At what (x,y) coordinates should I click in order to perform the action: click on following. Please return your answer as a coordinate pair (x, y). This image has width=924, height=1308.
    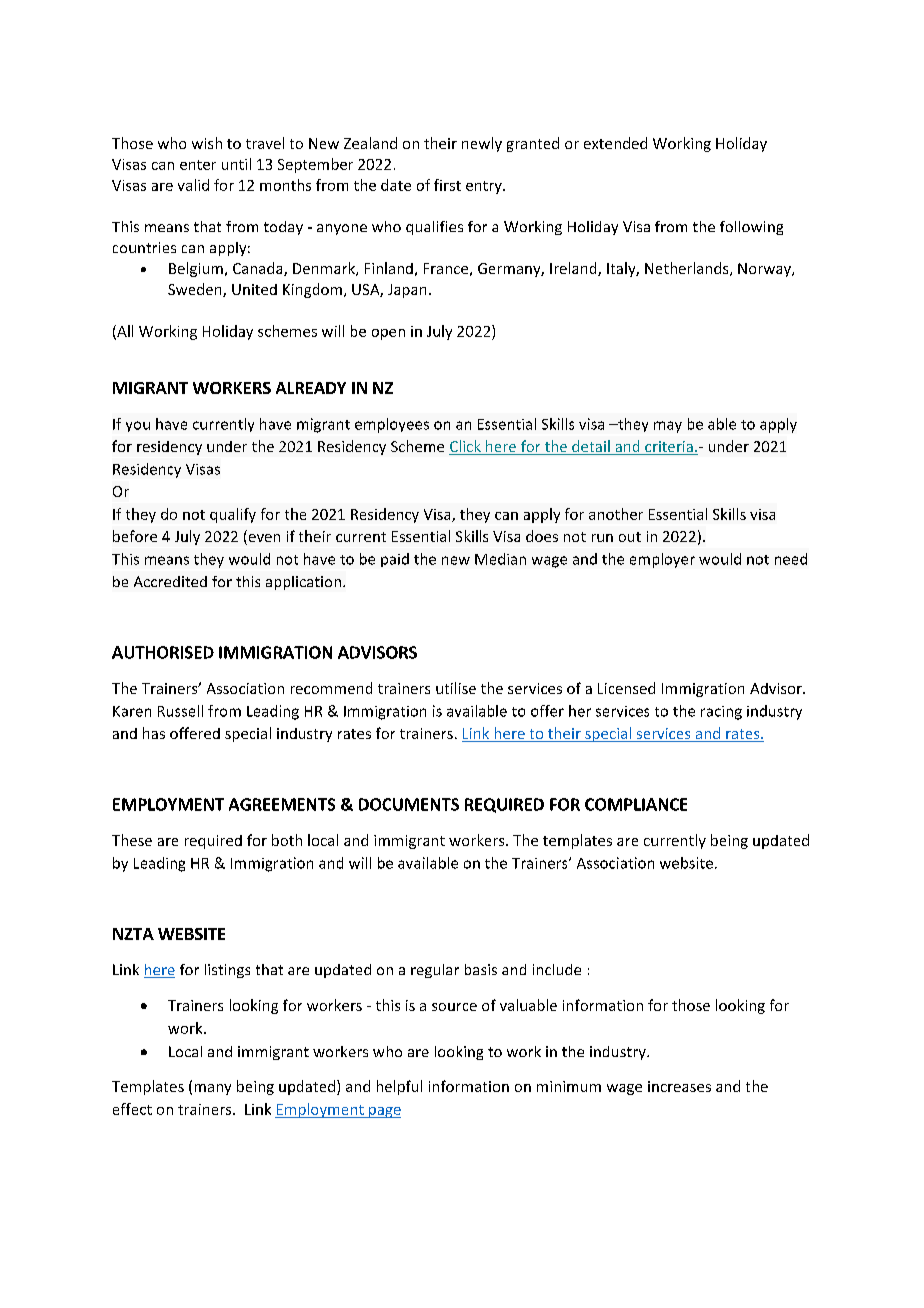
    Looking at the image, I should click on (751, 228).
